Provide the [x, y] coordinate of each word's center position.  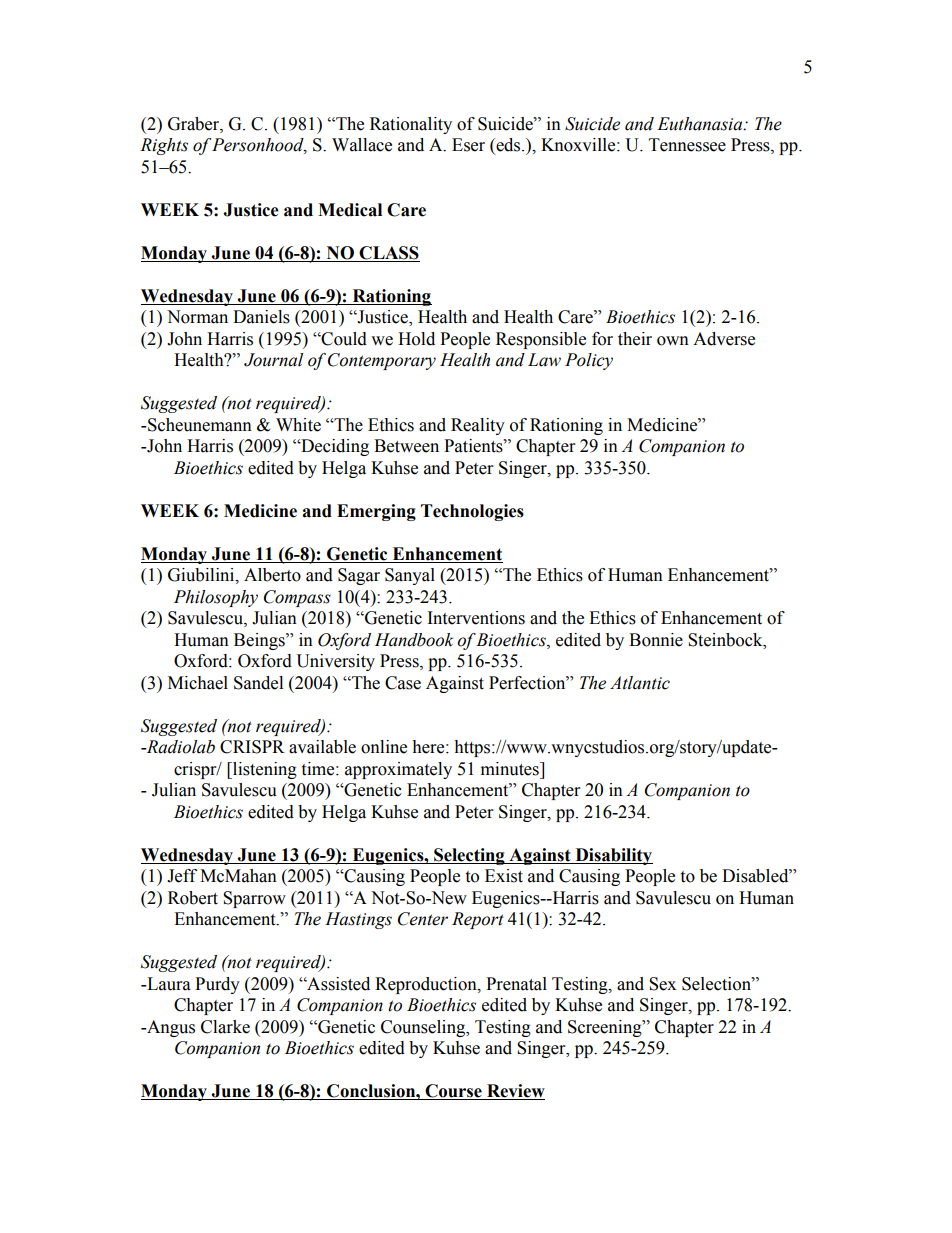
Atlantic [640, 683]
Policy [589, 361]
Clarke [225, 1027]
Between [406, 446]
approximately [398, 770]
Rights [164, 146]
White [298, 425]
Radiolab [179, 747]
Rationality [411, 125]
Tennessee [687, 145]
